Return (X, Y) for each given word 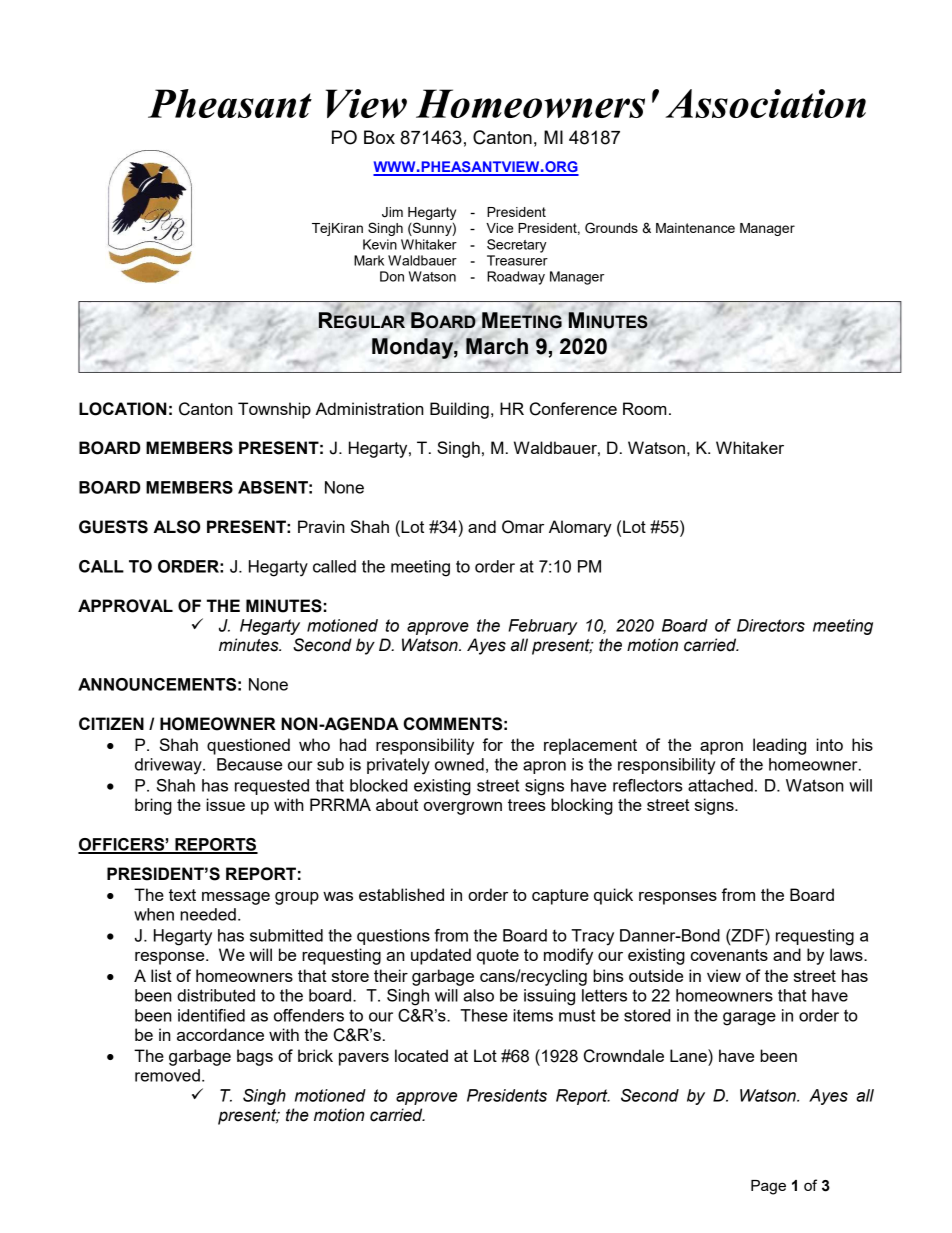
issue (225, 804)
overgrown (463, 808)
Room (645, 408)
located (421, 1055)
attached (720, 785)
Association (765, 103)
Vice (499, 228)
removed (167, 1075)
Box (379, 137)
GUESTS (113, 527)
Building (459, 410)
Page (768, 1187)
